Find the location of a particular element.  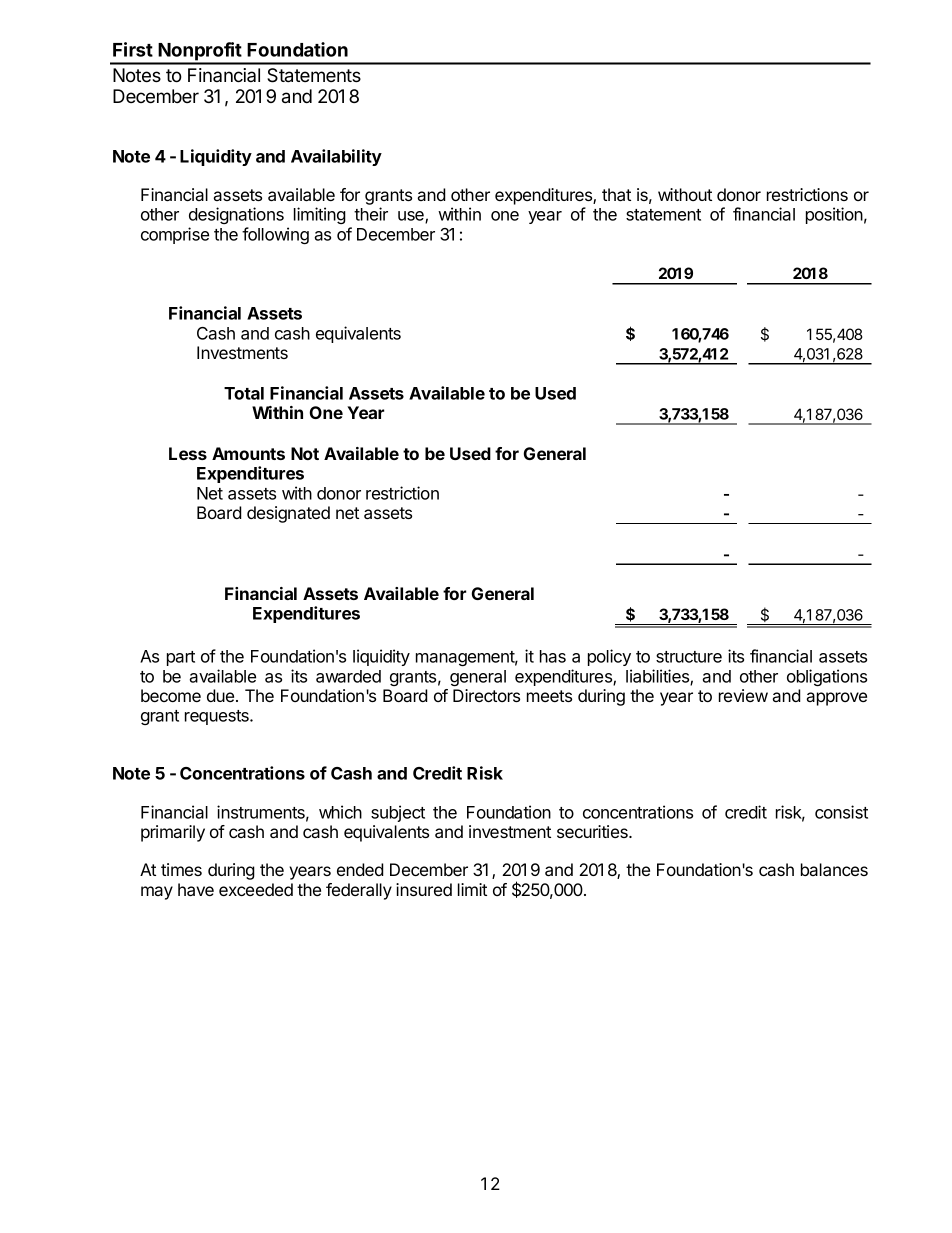

Availability is located at coordinates (336, 157).
